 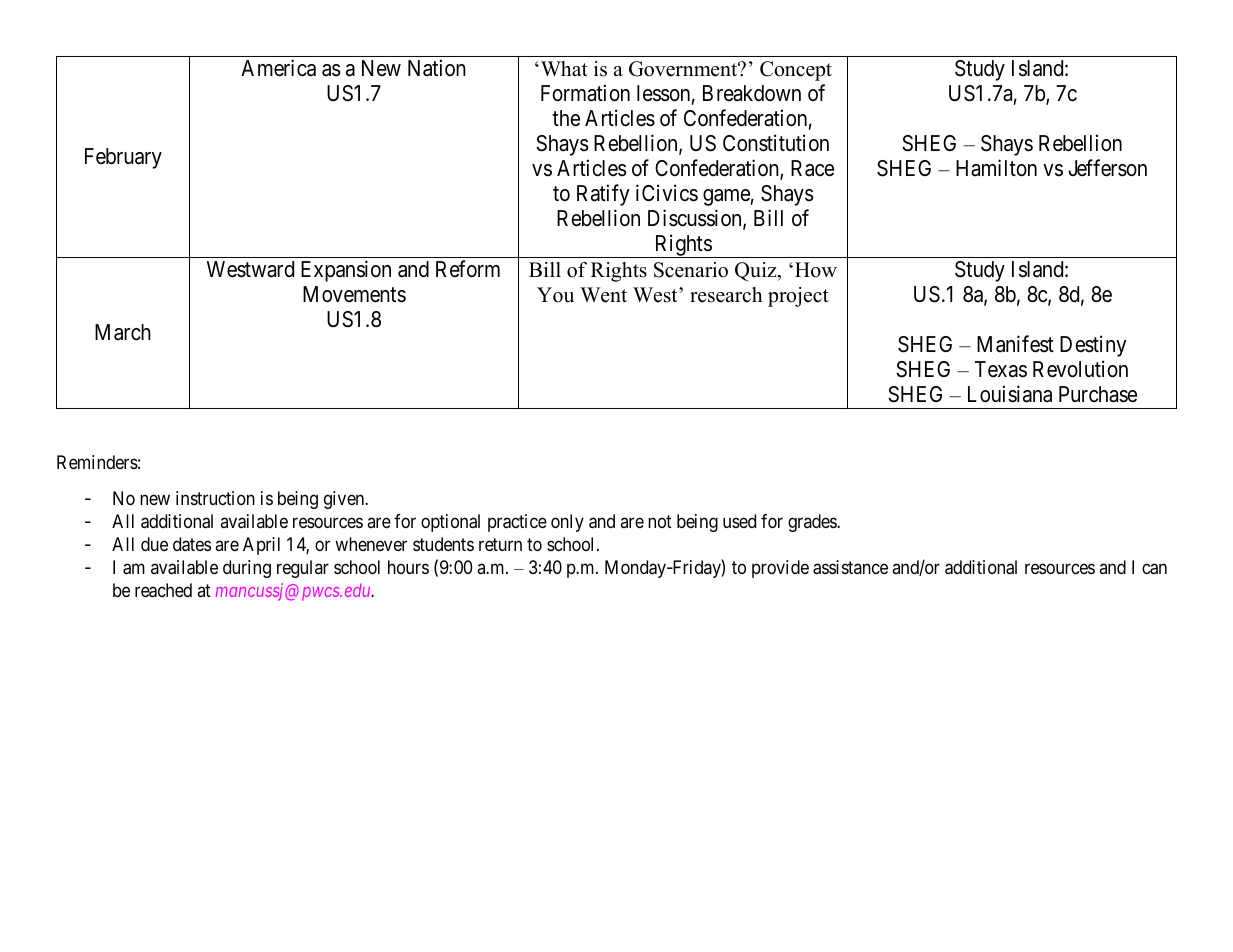 I want to click on Manifest, so click(x=1015, y=344).
